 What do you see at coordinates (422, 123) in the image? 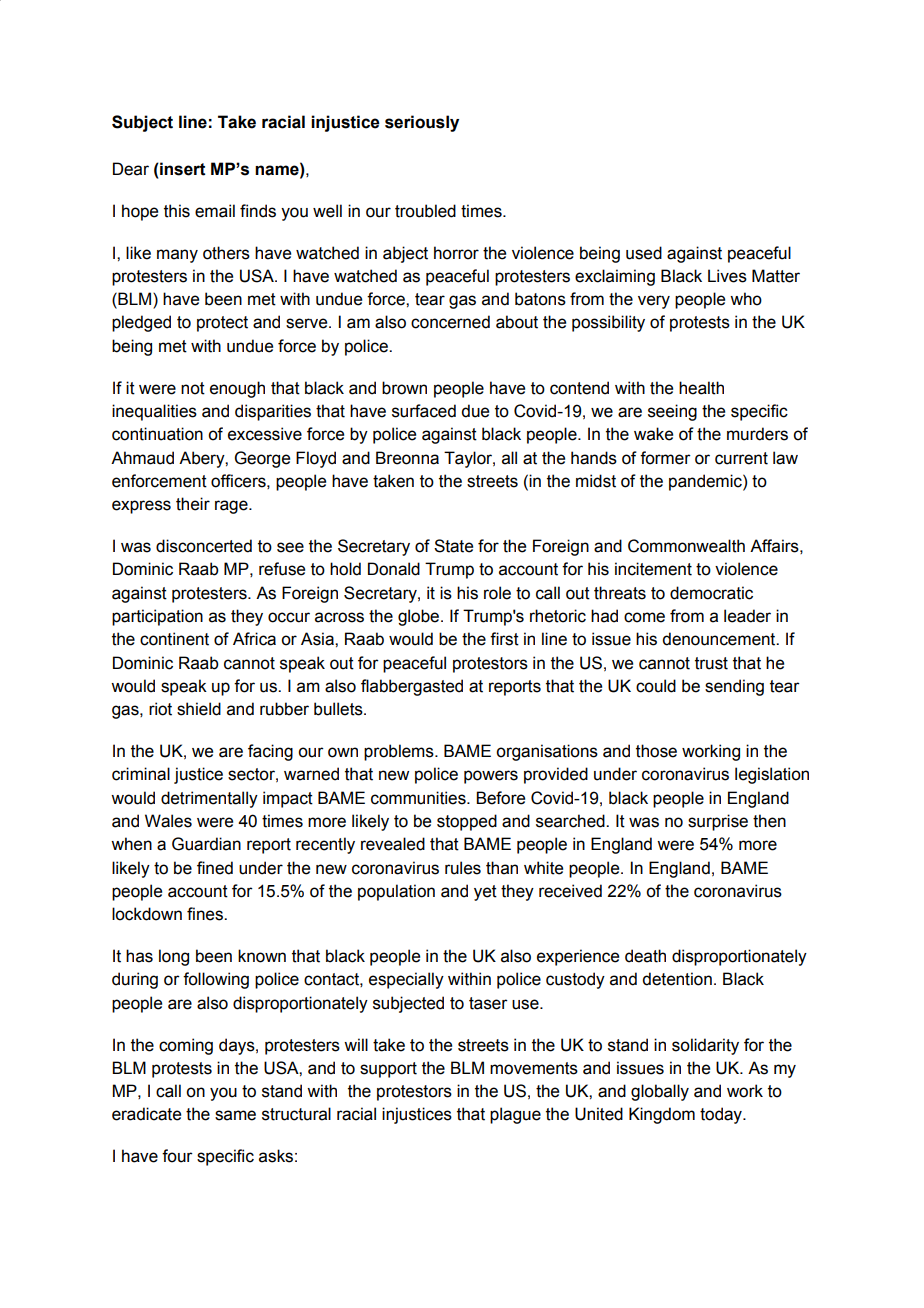
I see `seriously` at bounding box center [422, 123].
